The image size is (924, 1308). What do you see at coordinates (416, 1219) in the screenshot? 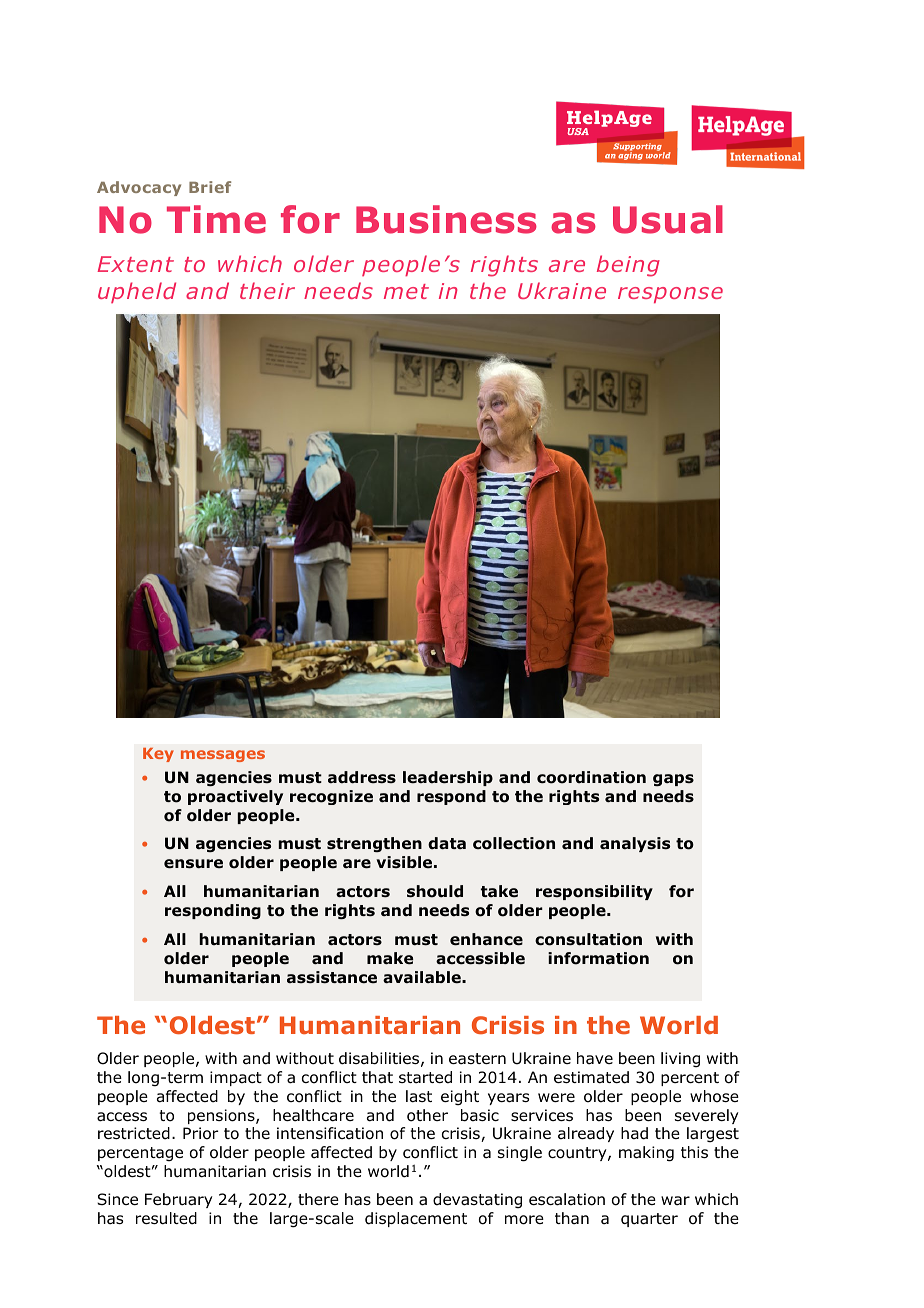
I see `displacement` at bounding box center [416, 1219].
